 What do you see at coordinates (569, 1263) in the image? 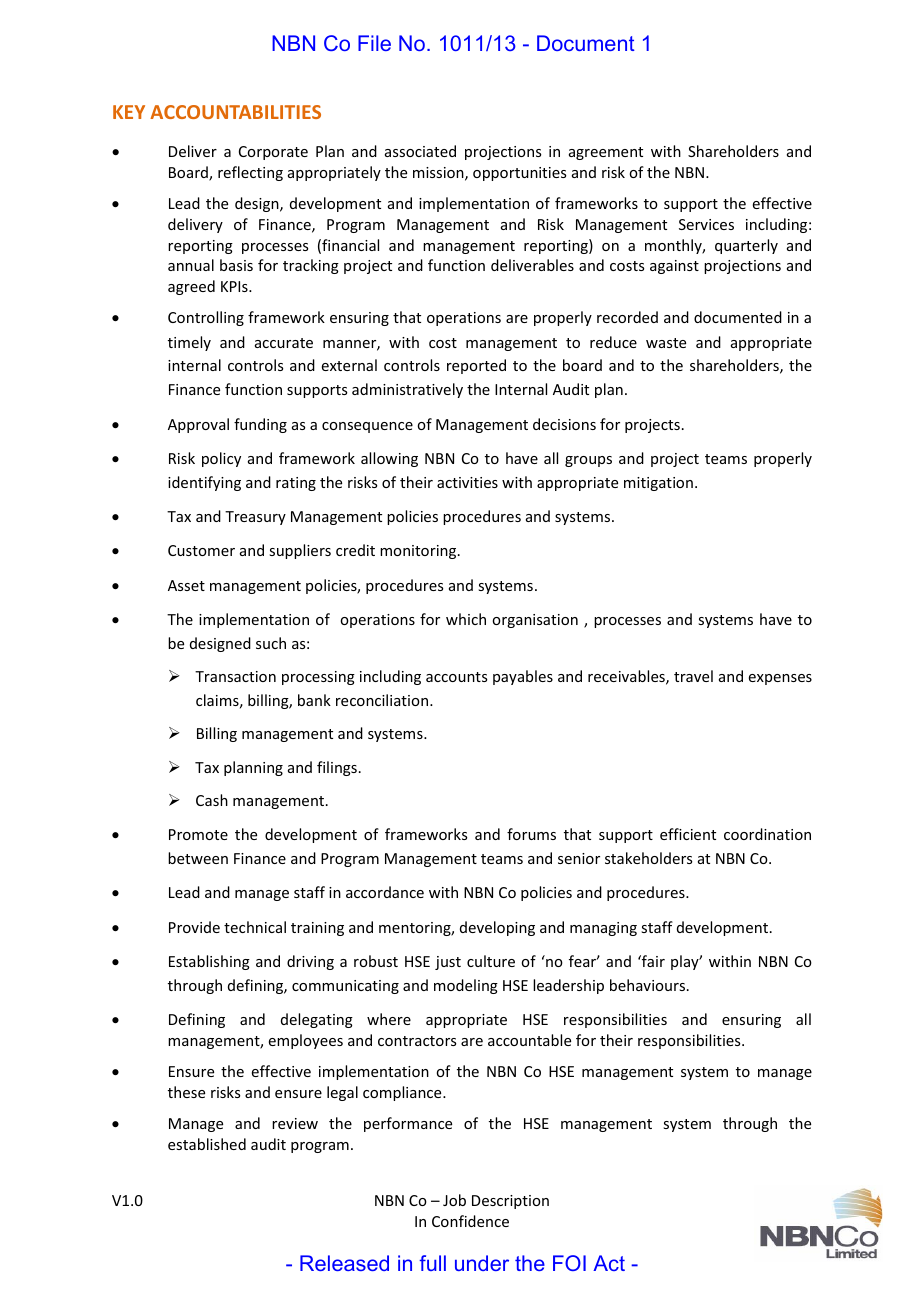
I see `FOI` at bounding box center [569, 1263].
